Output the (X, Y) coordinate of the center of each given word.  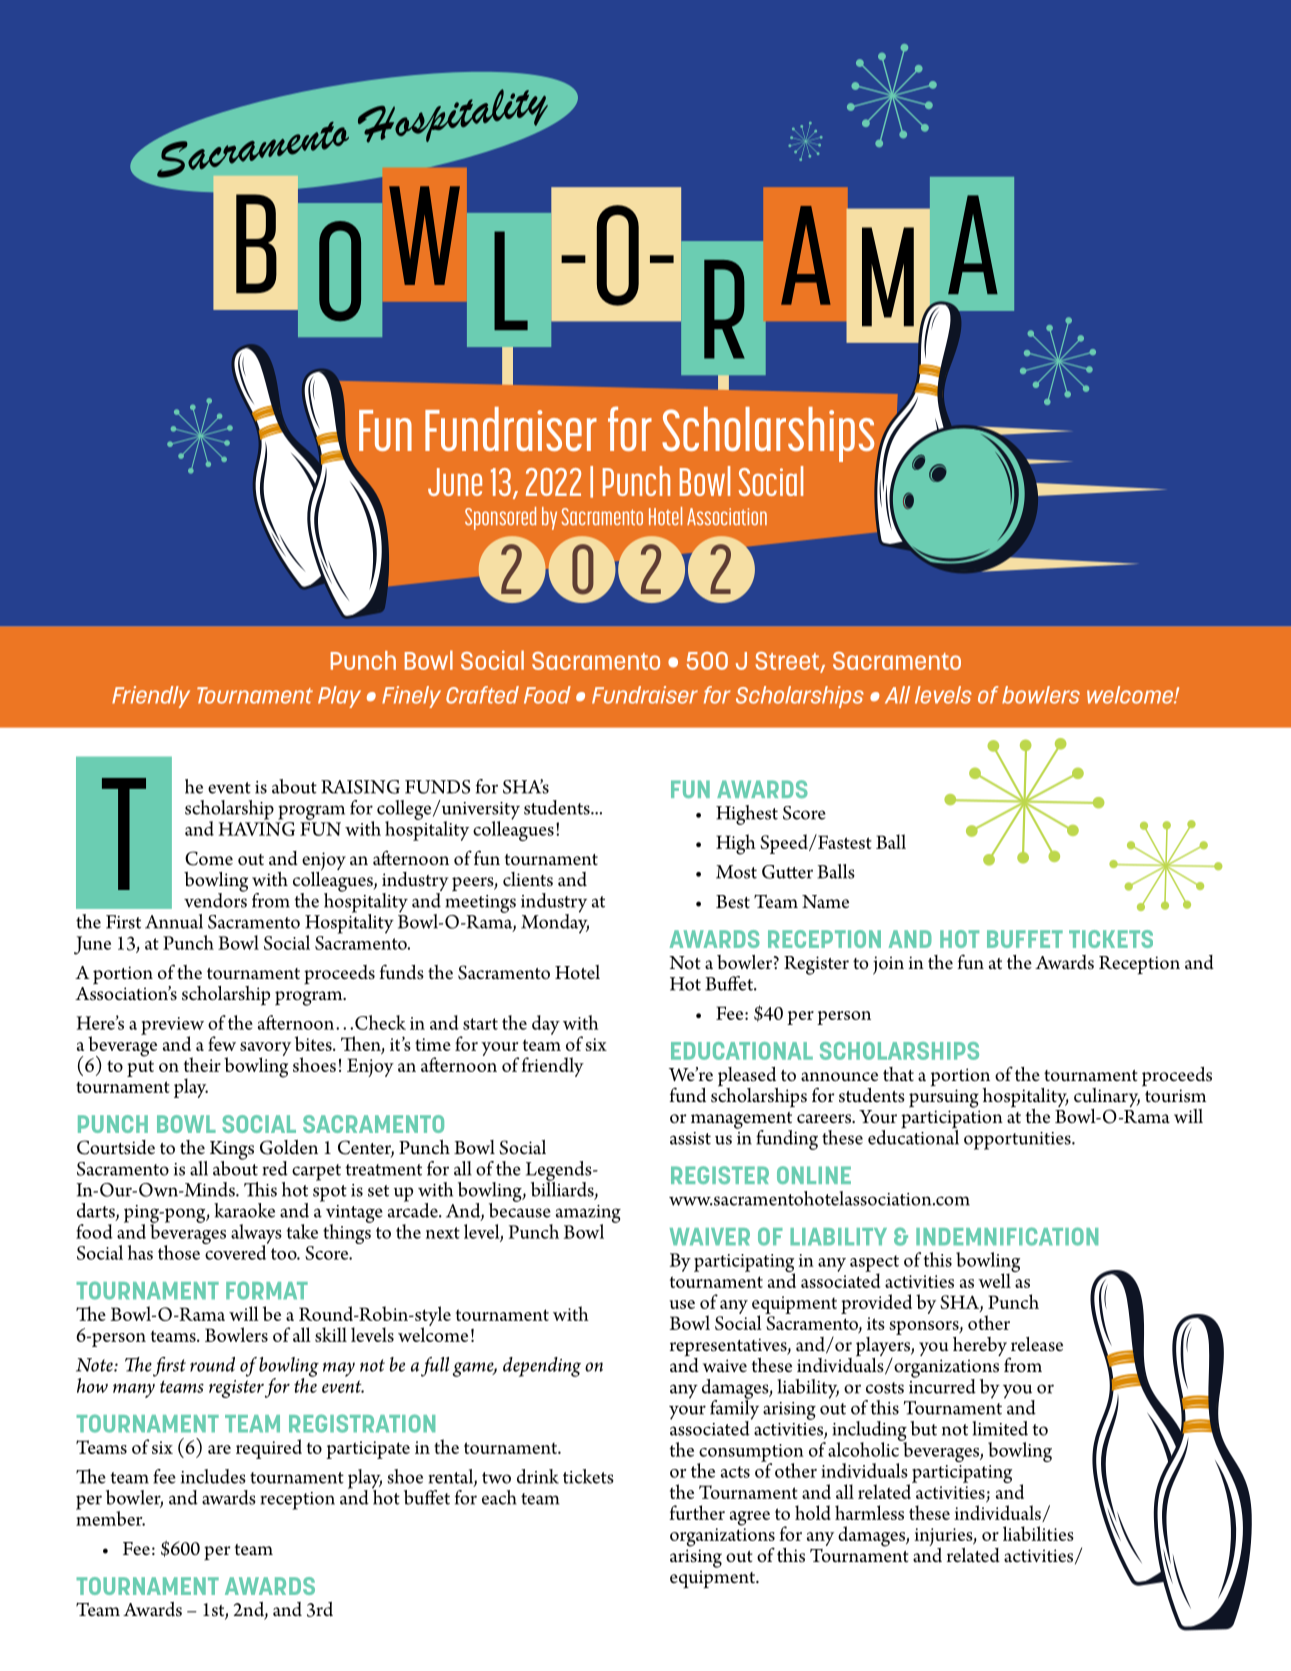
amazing (588, 1215)
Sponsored (500, 518)
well (995, 1279)
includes (213, 1476)
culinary (1107, 1099)
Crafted (482, 695)
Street (788, 662)
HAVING (256, 829)
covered (235, 1251)
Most (736, 872)
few (222, 1043)
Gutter (787, 872)
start (480, 1024)
